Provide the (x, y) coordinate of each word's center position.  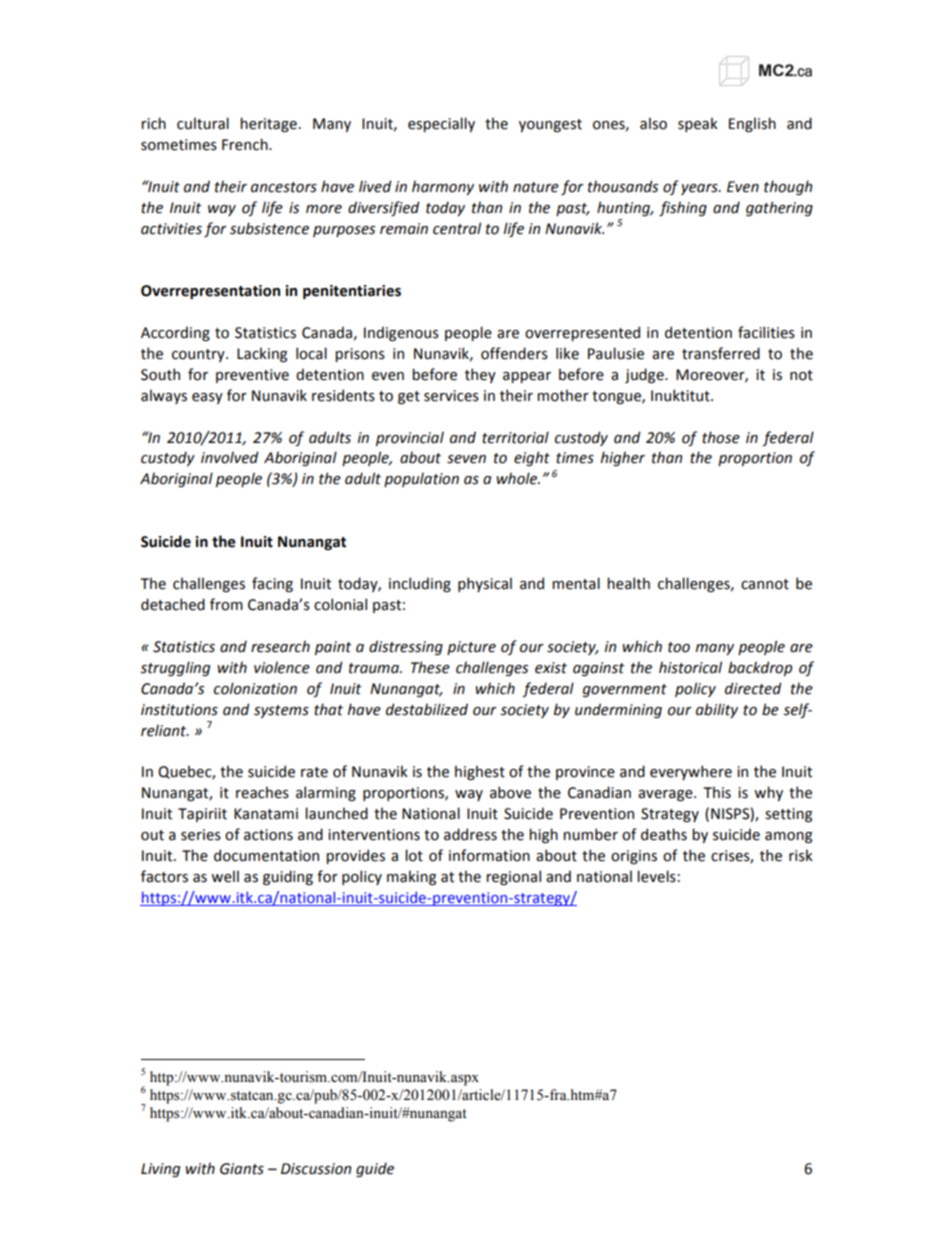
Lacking (262, 354)
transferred (721, 353)
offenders (514, 353)
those (721, 437)
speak (698, 124)
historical (690, 667)
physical (485, 584)
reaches (262, 792)
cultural (203, 123)
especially (441, 124)
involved (229, 457)
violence (282, 667)
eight (532, 458)
